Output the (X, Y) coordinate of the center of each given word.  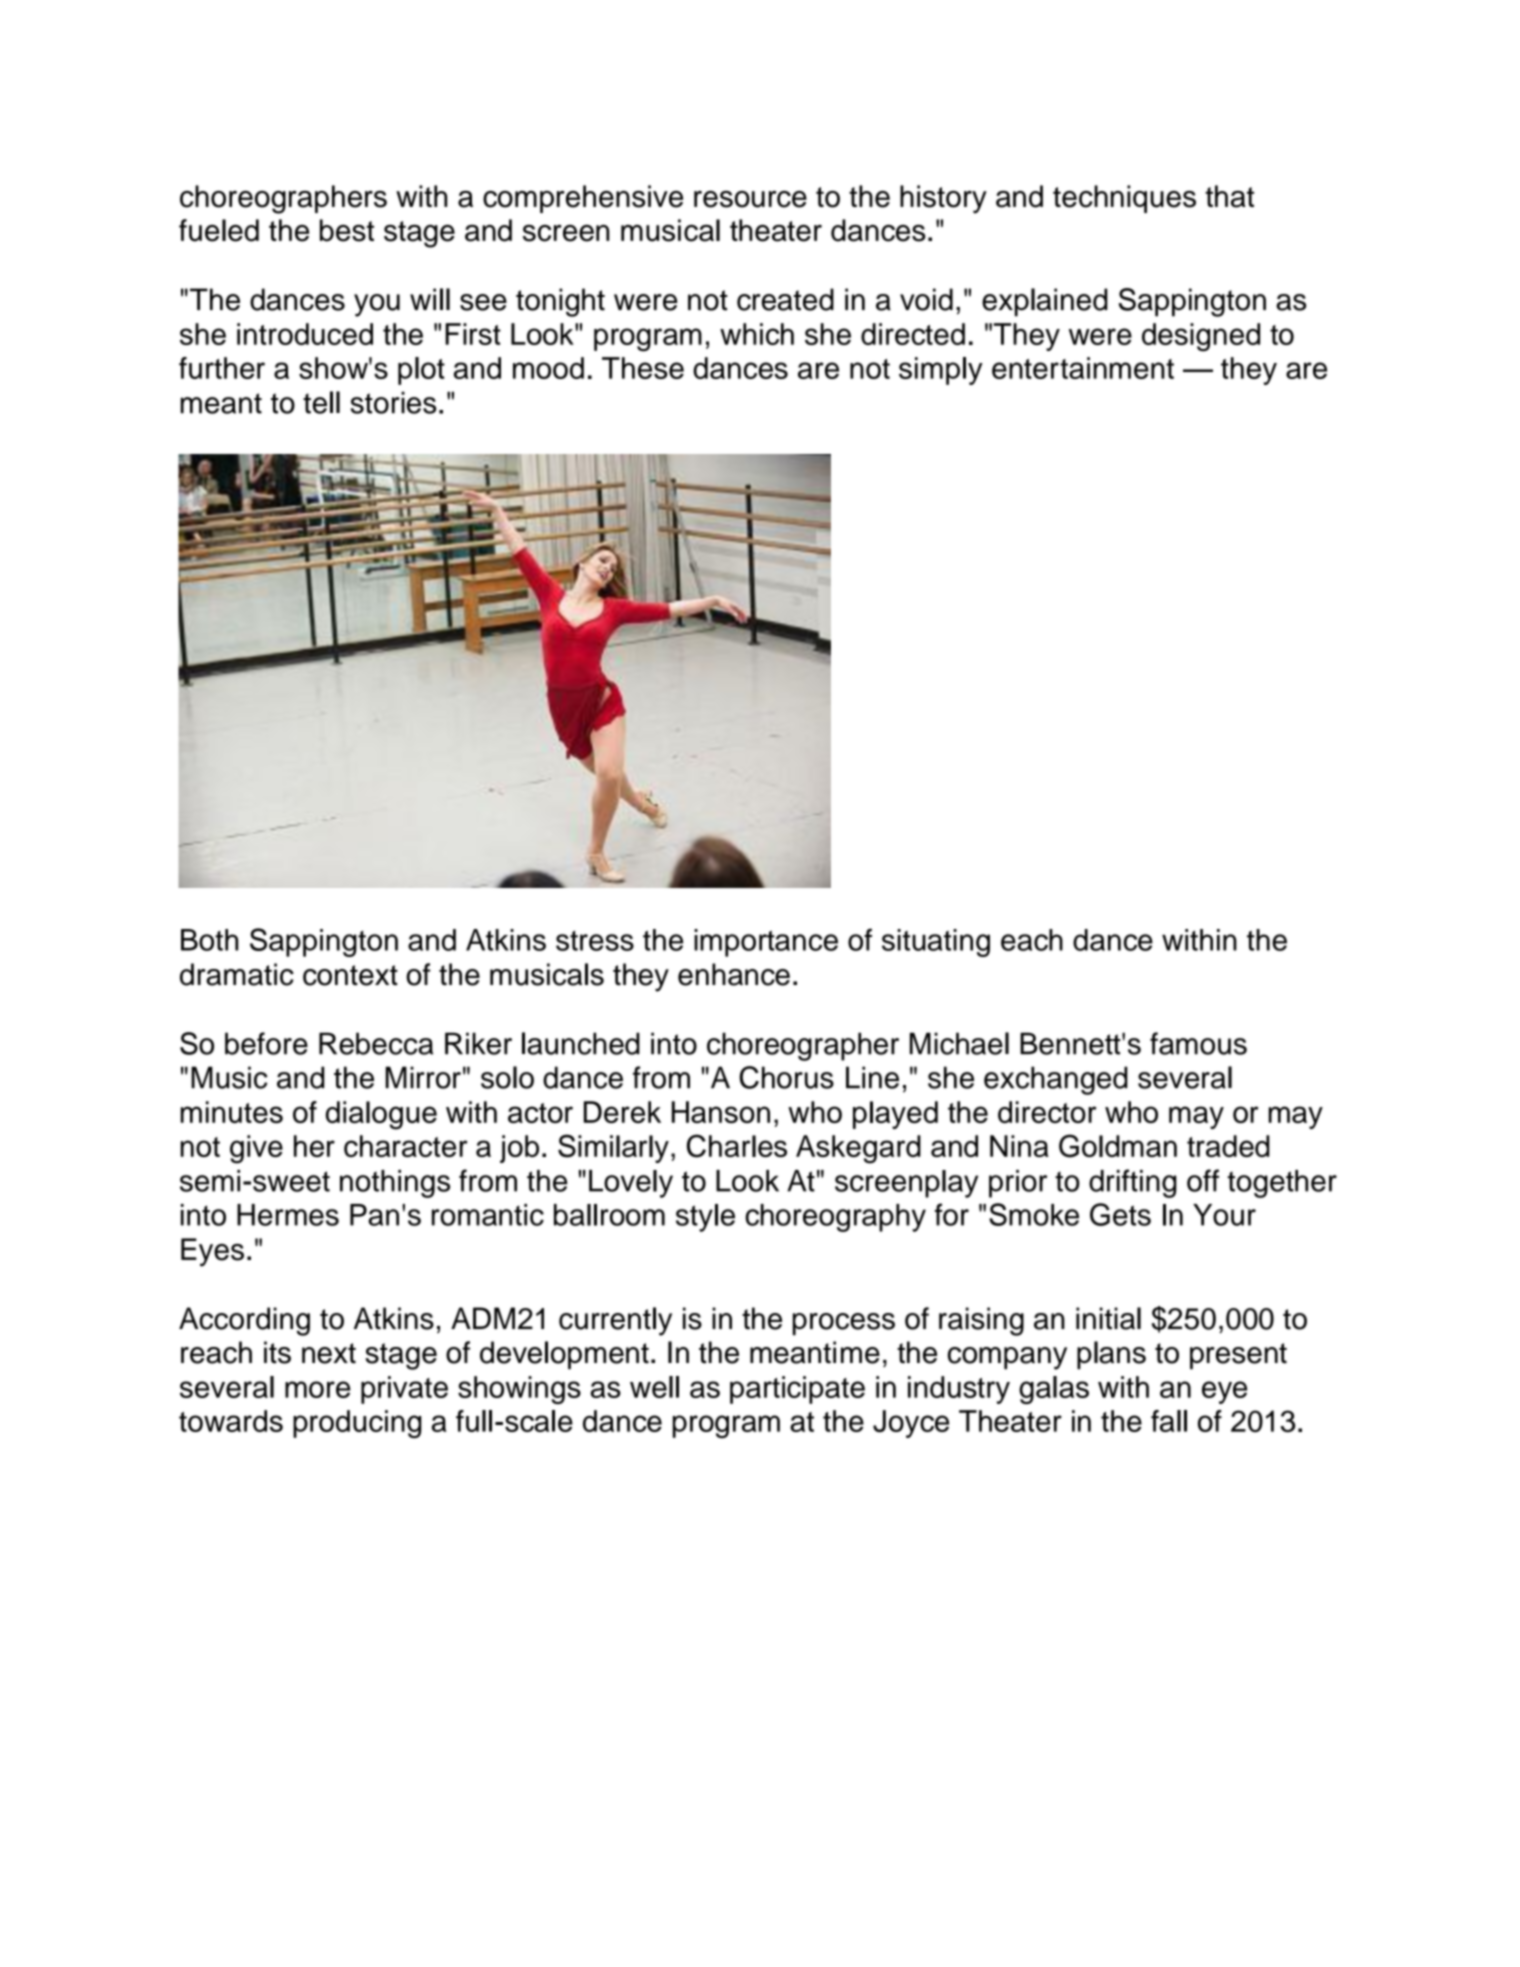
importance (766, 943)
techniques (1124, 199)
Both (209, 940)
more (318, 1389)
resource (750, 199)
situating (936, 943)
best (347, 230)
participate (797, 1390)
